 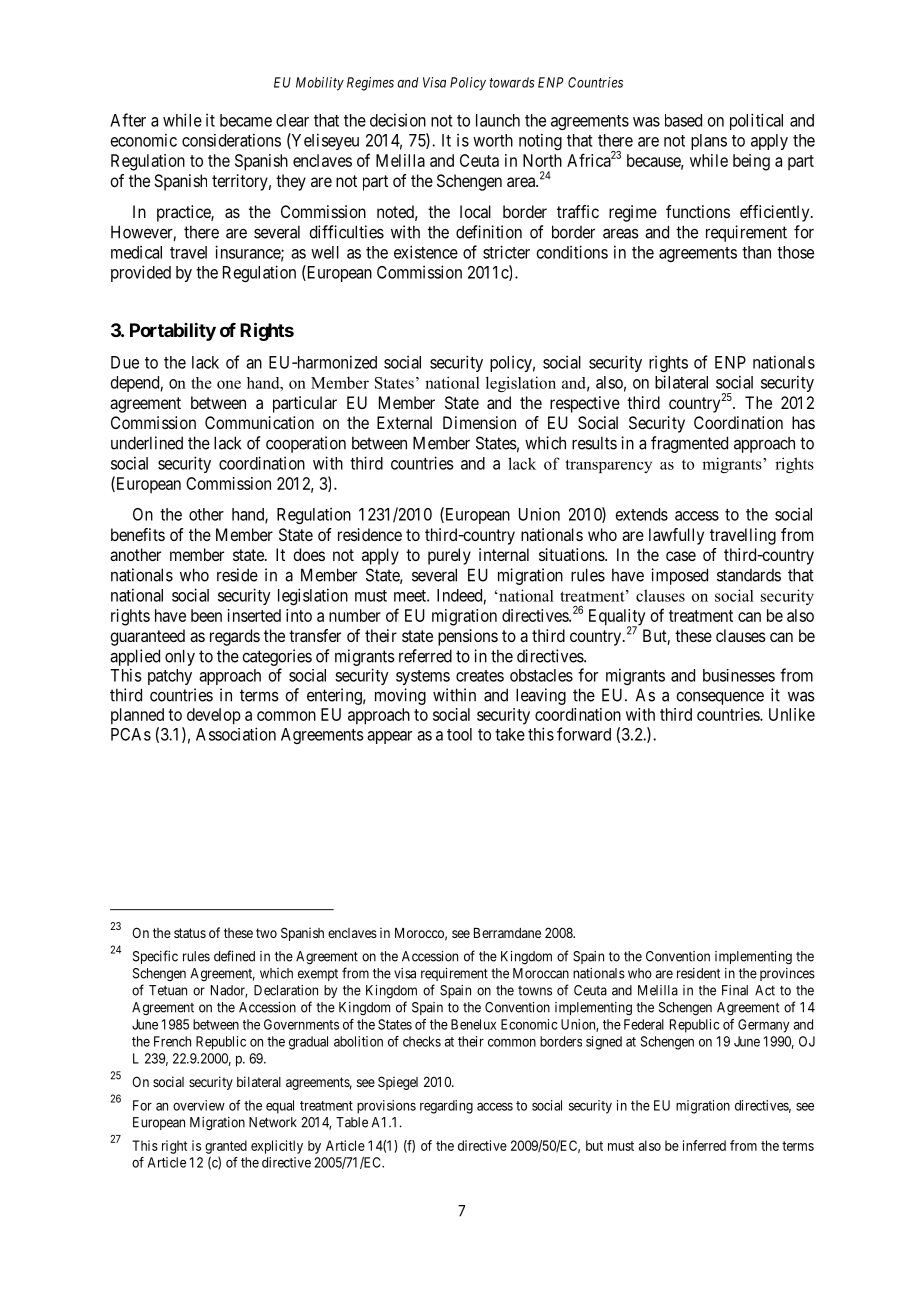 I want to click on became, so click(x=246, y=120).
